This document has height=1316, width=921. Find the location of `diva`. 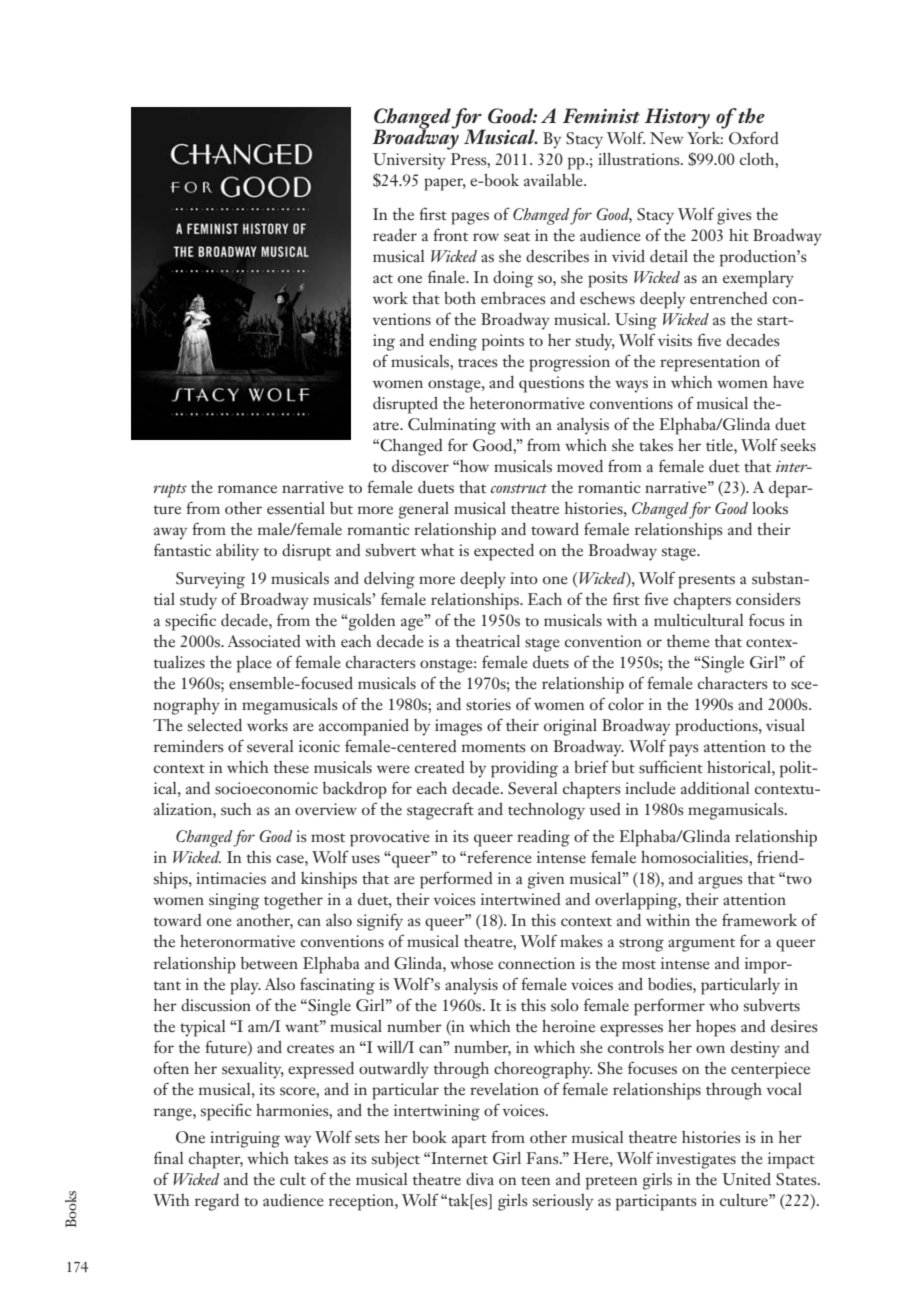

diva is located at coordinates (480, 1179).
